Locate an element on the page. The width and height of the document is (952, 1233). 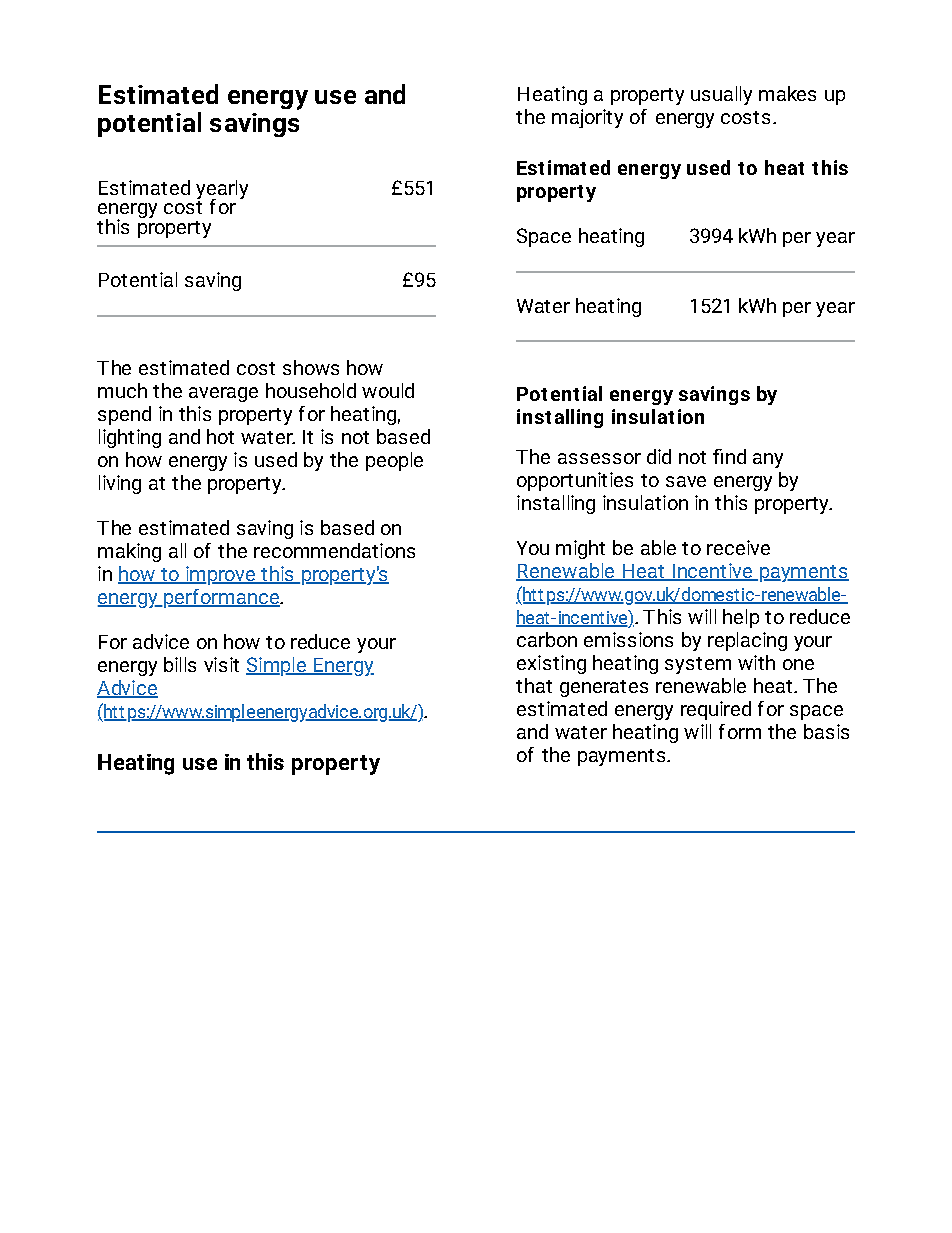
required is located at coordinates (716, 710).
